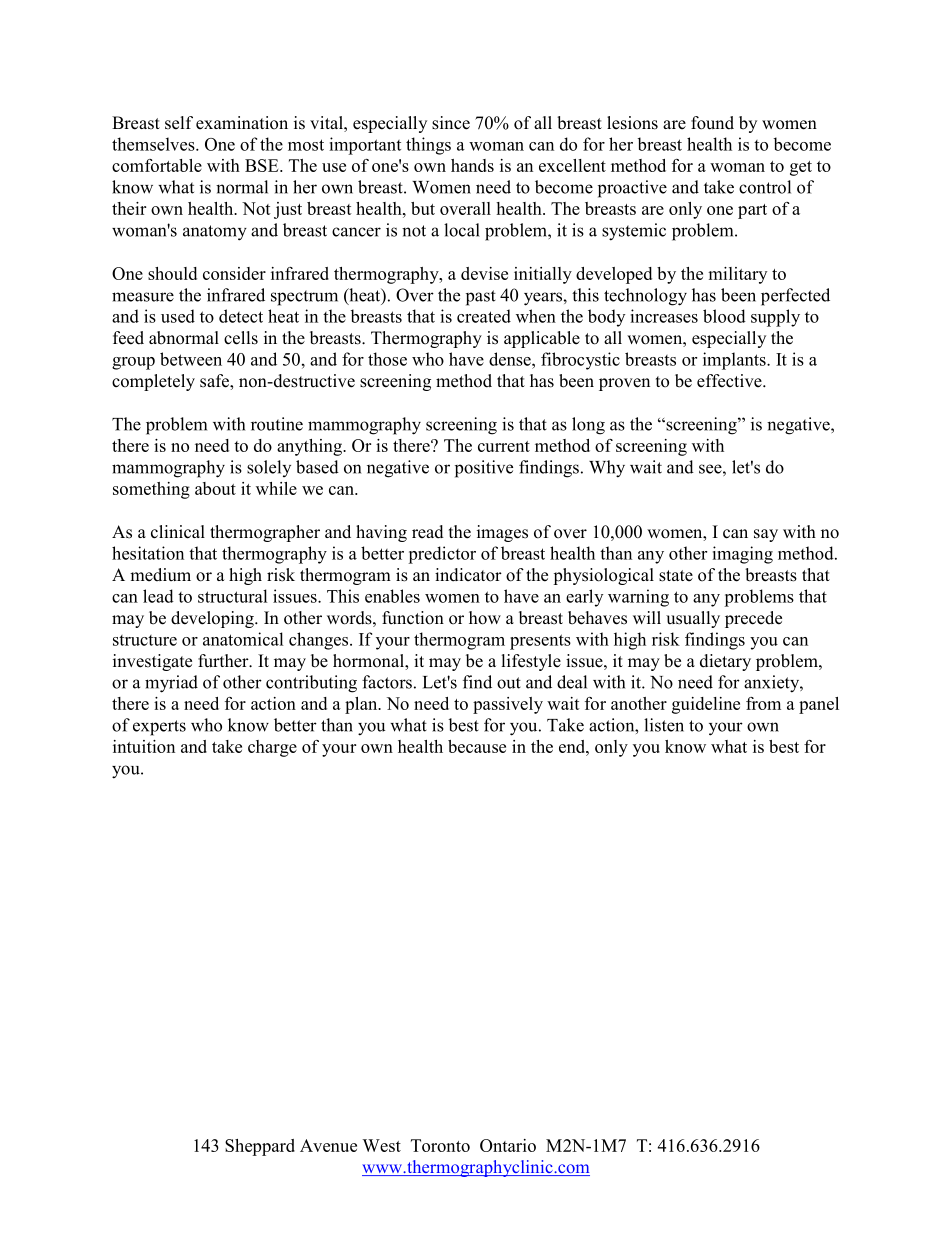 Image resolution: width=952 pixels, height=1233 pixels. Describe the element at coordinates (215, 381) in the image. I see `safe` at that location.
